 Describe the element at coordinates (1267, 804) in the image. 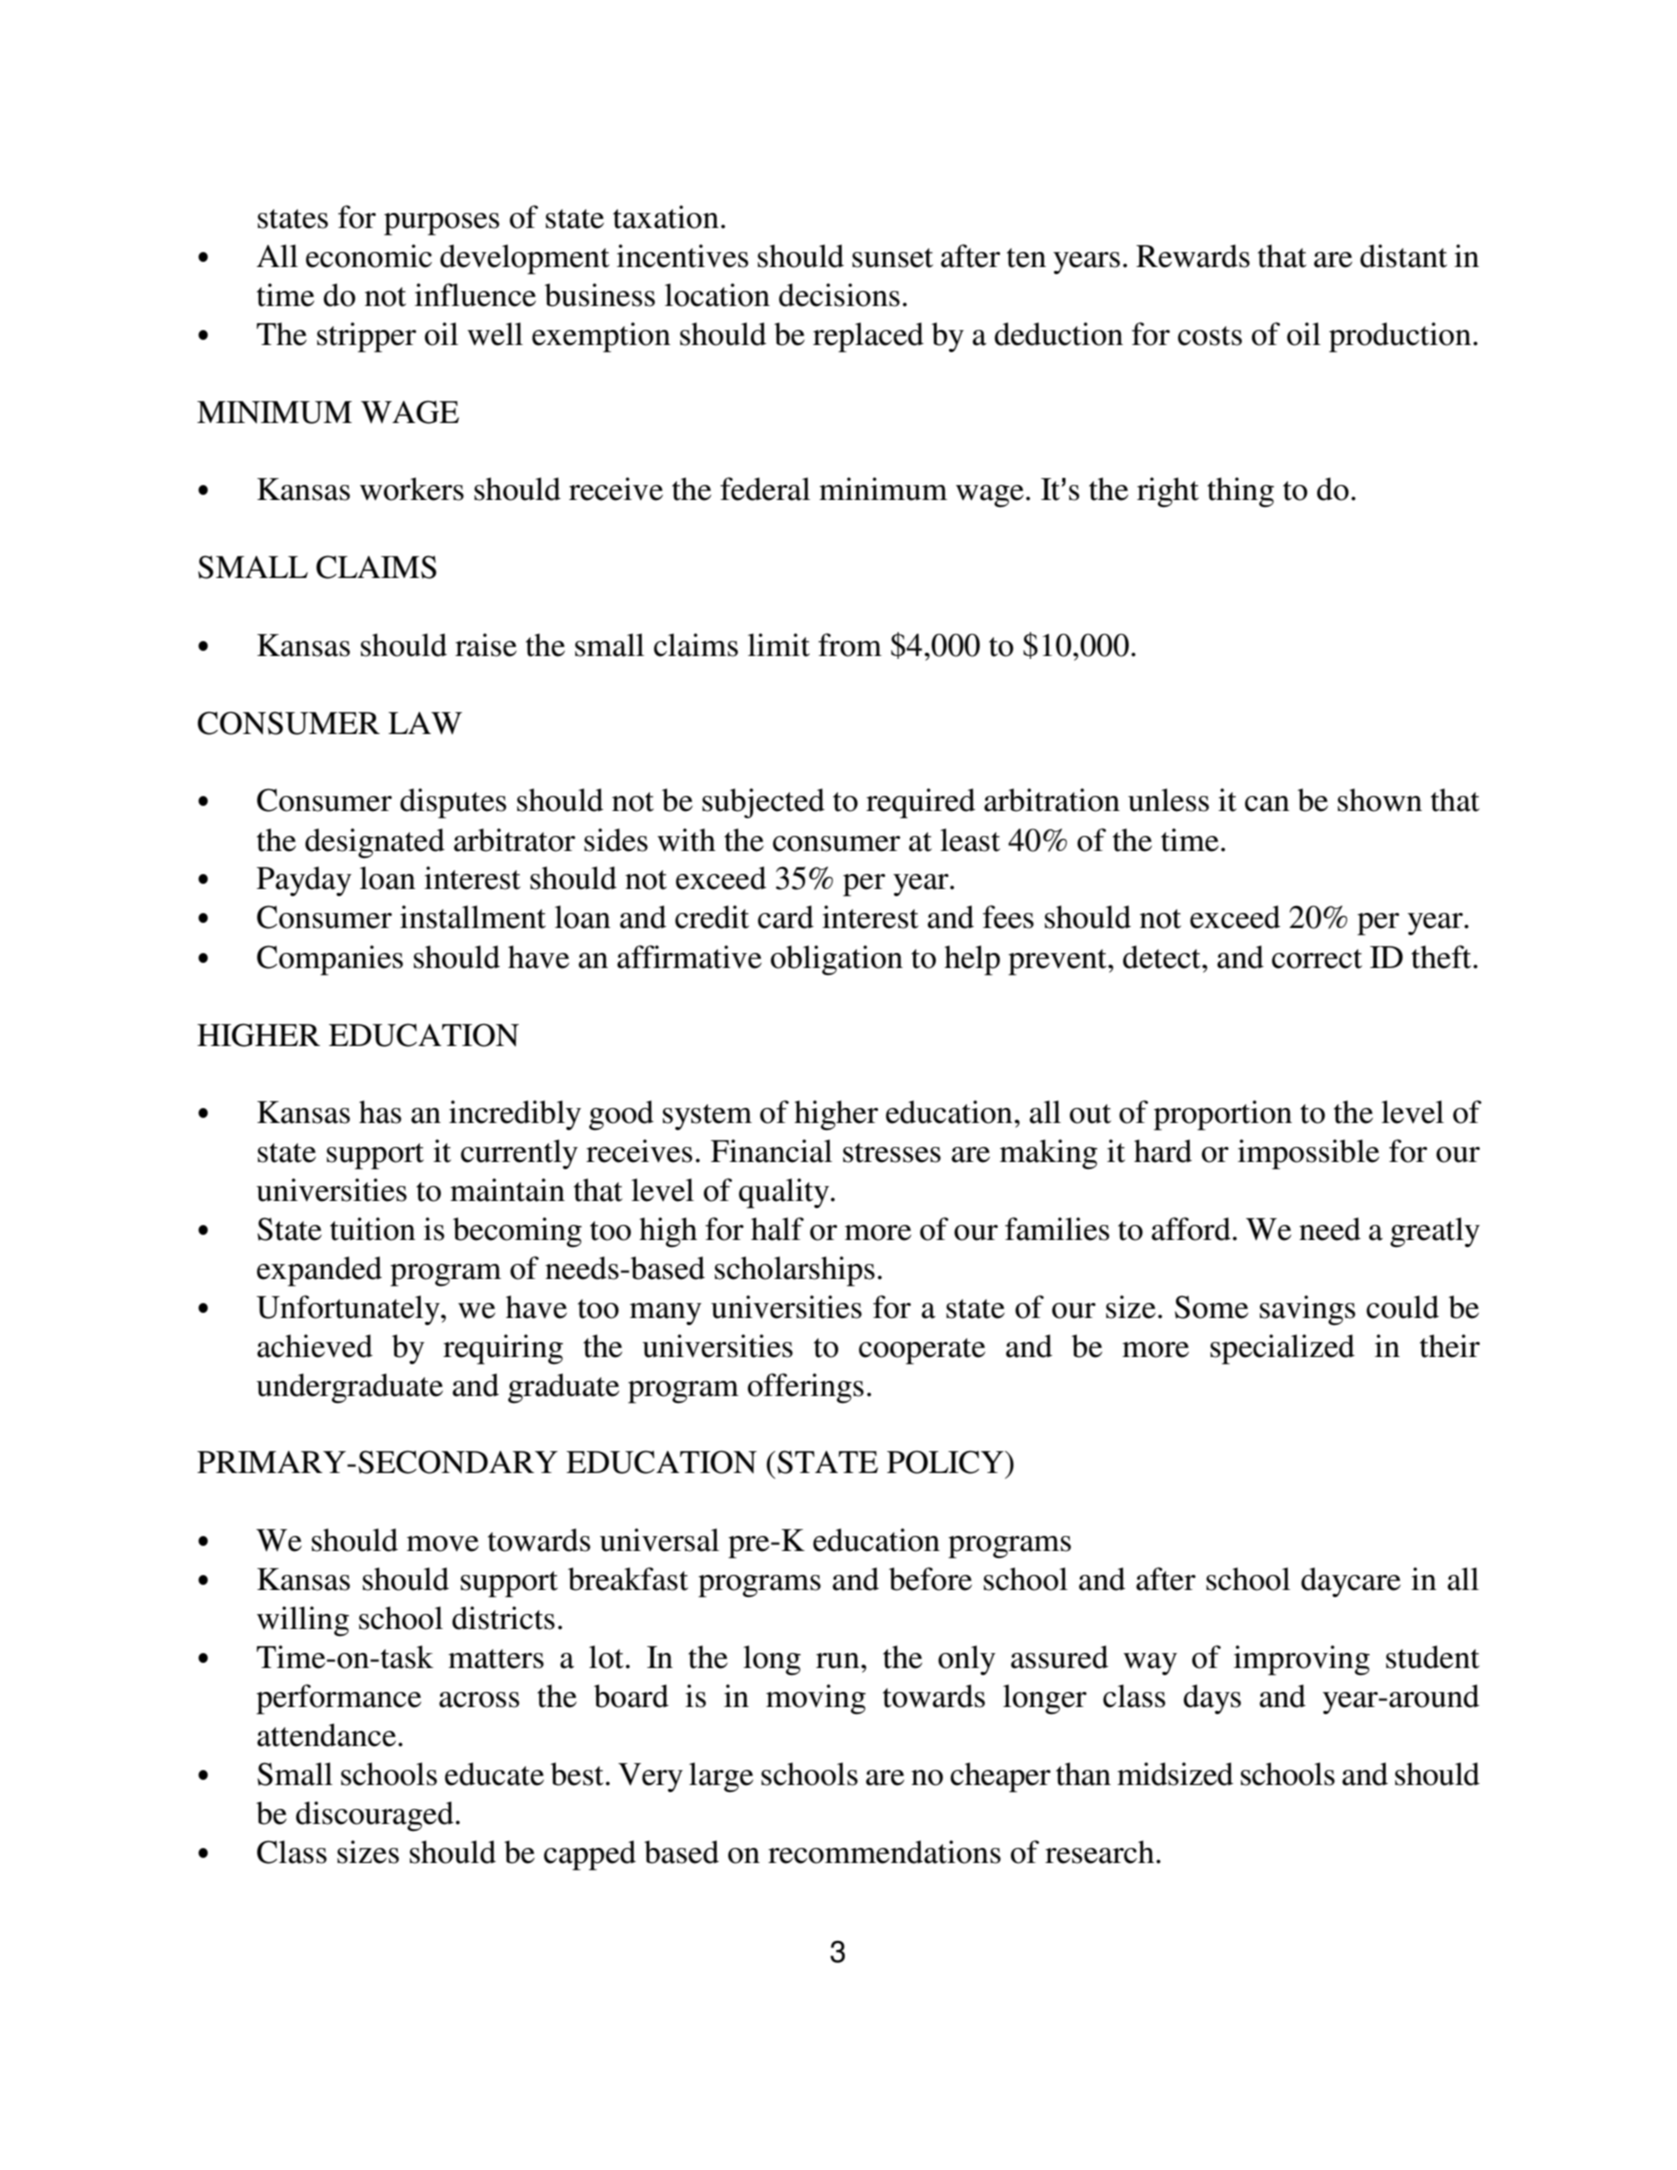

I see `can` at that location.
